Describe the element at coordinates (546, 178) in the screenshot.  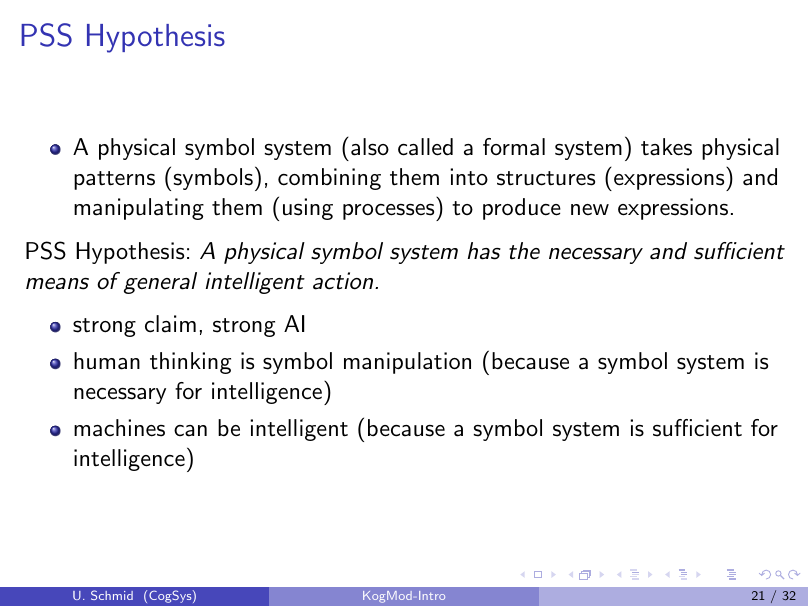
I see `structures` at that location.
